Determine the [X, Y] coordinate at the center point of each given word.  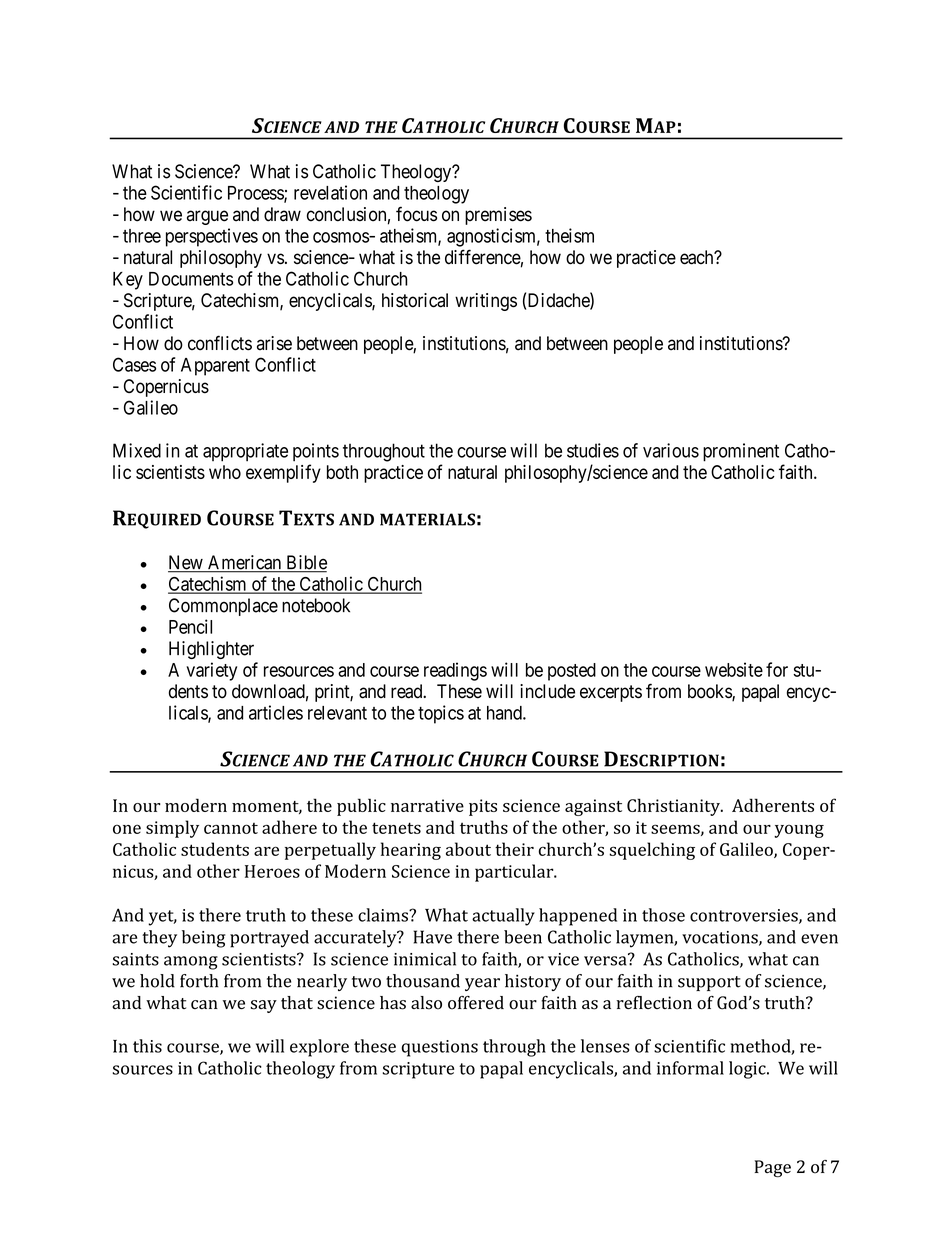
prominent [741, 452]
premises [498, 216]
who [225, 472]
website [734, 669]
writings [486, 302]
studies [593, 450]
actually [503, 917]
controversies [745, 916]
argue [207, 217]
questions [440, 1048]
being [203, 939]
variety [211, 671]
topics [441, 714]
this [147, 1046]
